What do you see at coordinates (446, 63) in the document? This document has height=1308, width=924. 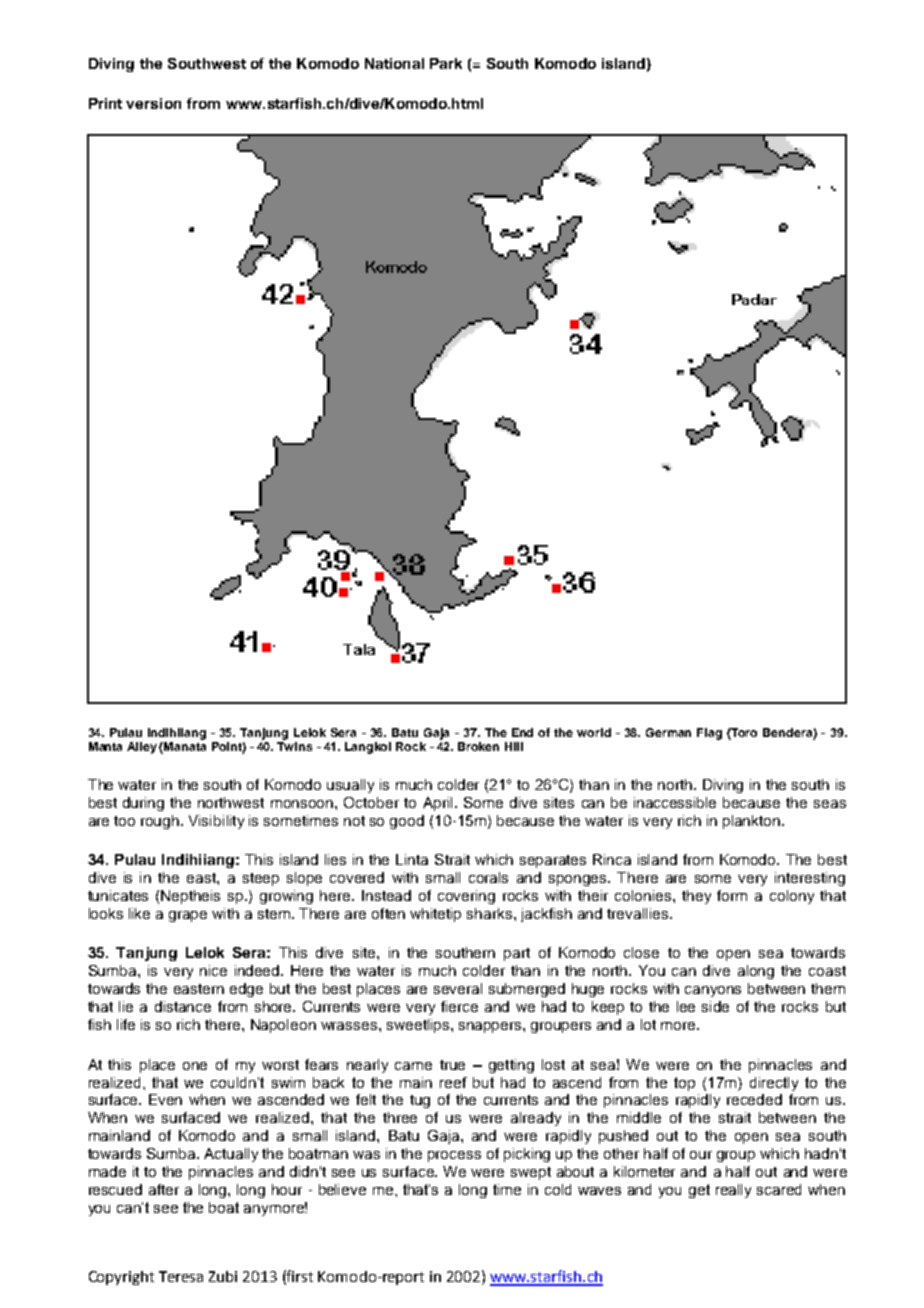 I see `Park` at bounding box center [446, 63].
